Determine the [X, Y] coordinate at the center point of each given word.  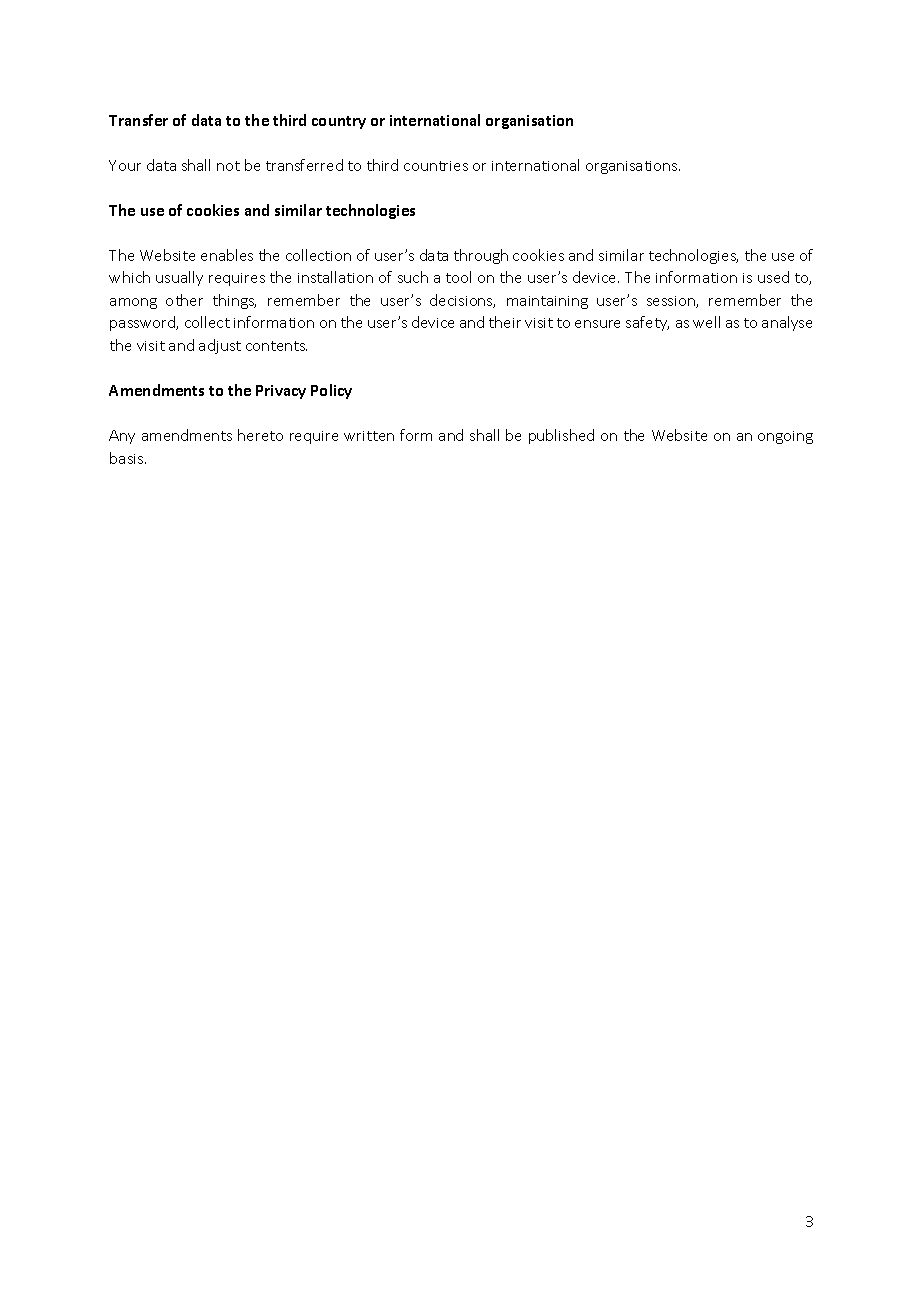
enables [227, 255]
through [481, 256]
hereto [260, 435]
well [706, 322]
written [369, 436]
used [773, 277]
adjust [220, 346]
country [339, 122]
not [228, 166]
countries [436, 166]
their [505, 322]
